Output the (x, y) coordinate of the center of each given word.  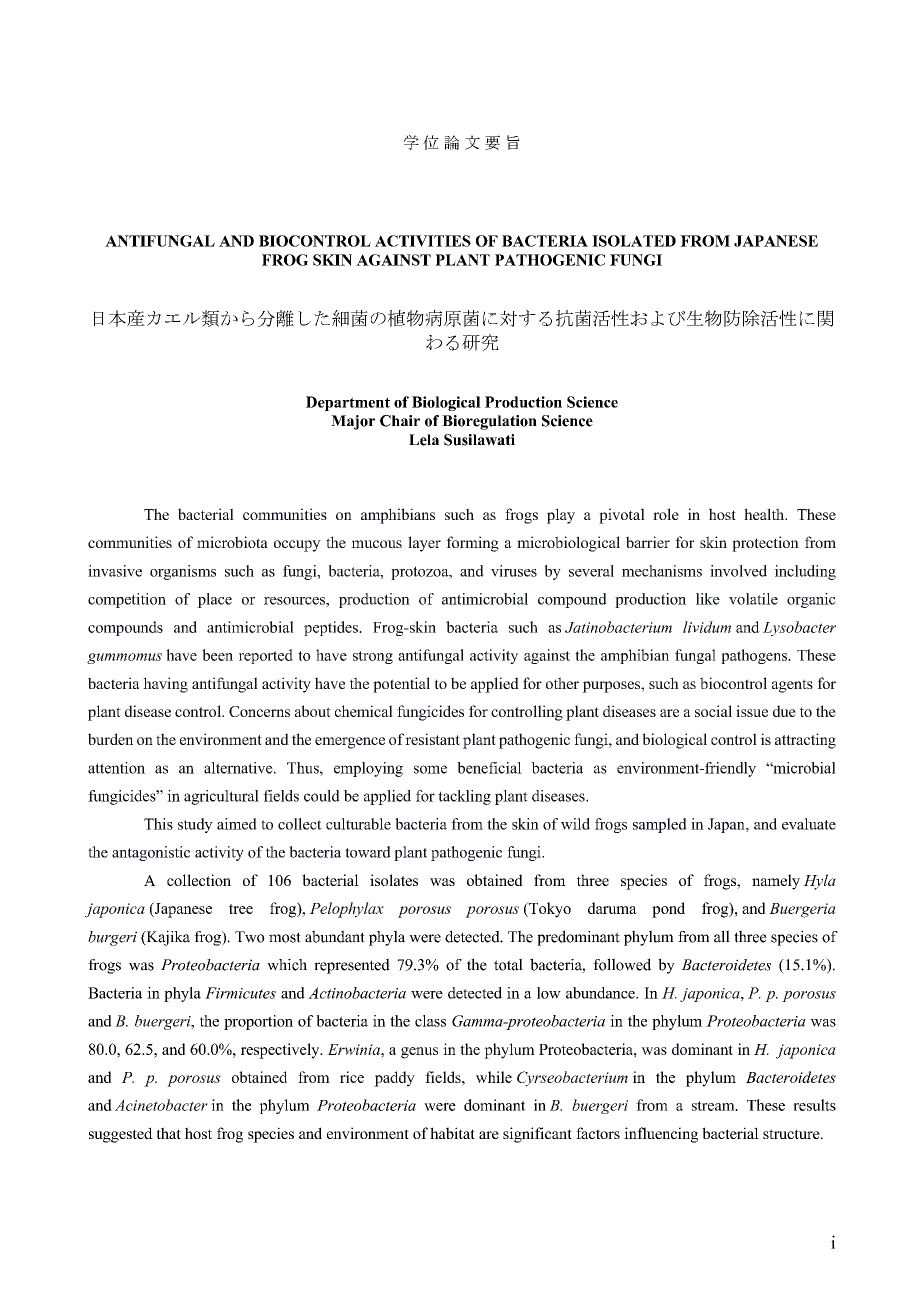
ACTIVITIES (423, 241)
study (195, 825)
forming (472, 544)
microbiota (232, 542)
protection (765, 544)
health (765, 514)
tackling (464, 797)
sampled (660, 825)
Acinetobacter (161, 1105)
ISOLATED (634, 241)
